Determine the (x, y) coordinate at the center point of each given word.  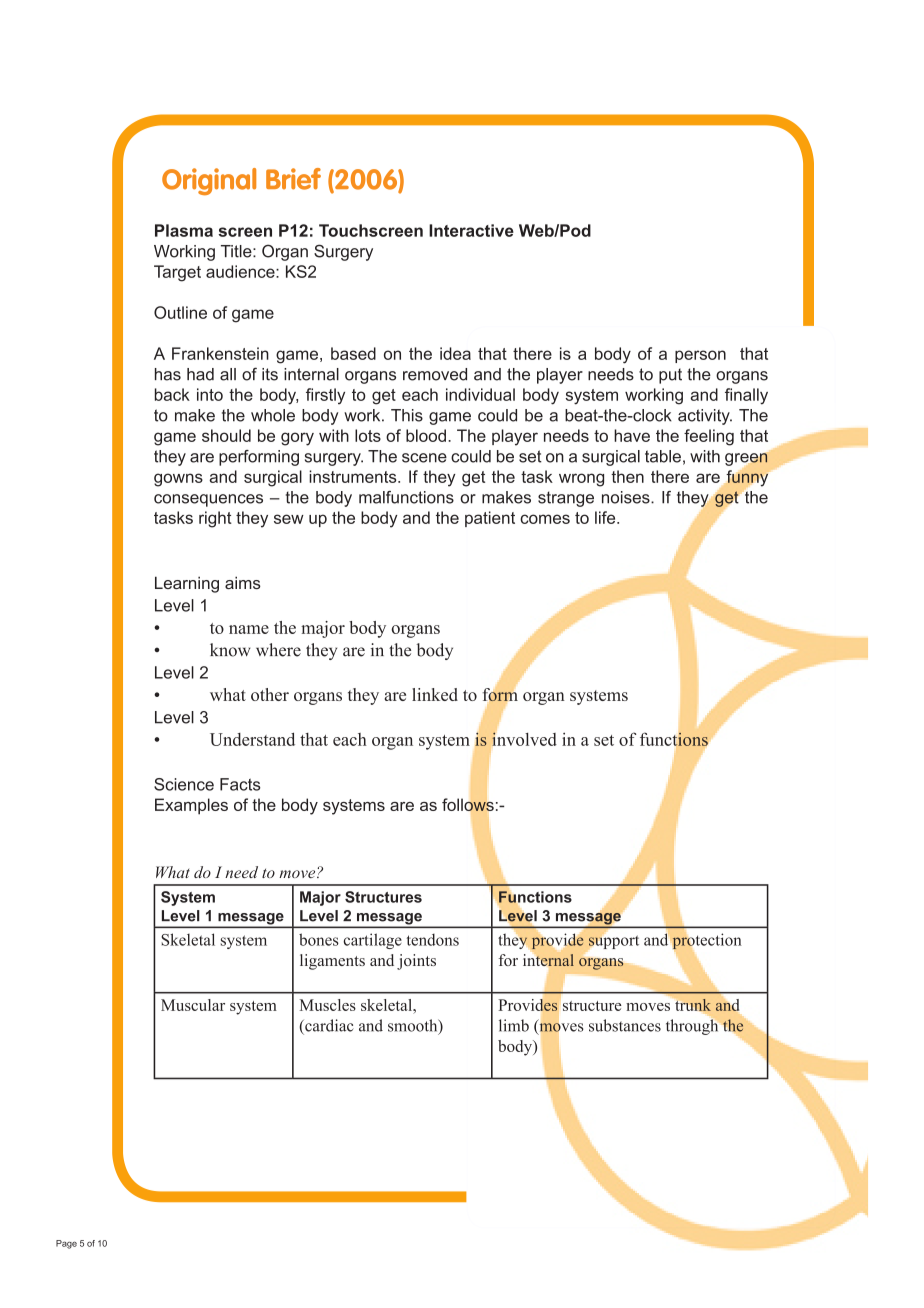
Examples (191, 806)
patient (490, 519)
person (700, 356)
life (606, 517)
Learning (187, 584)
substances (625, 1025)
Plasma (184, 230)
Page (66, 1244)
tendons (433, 939)
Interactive (471, 230)
